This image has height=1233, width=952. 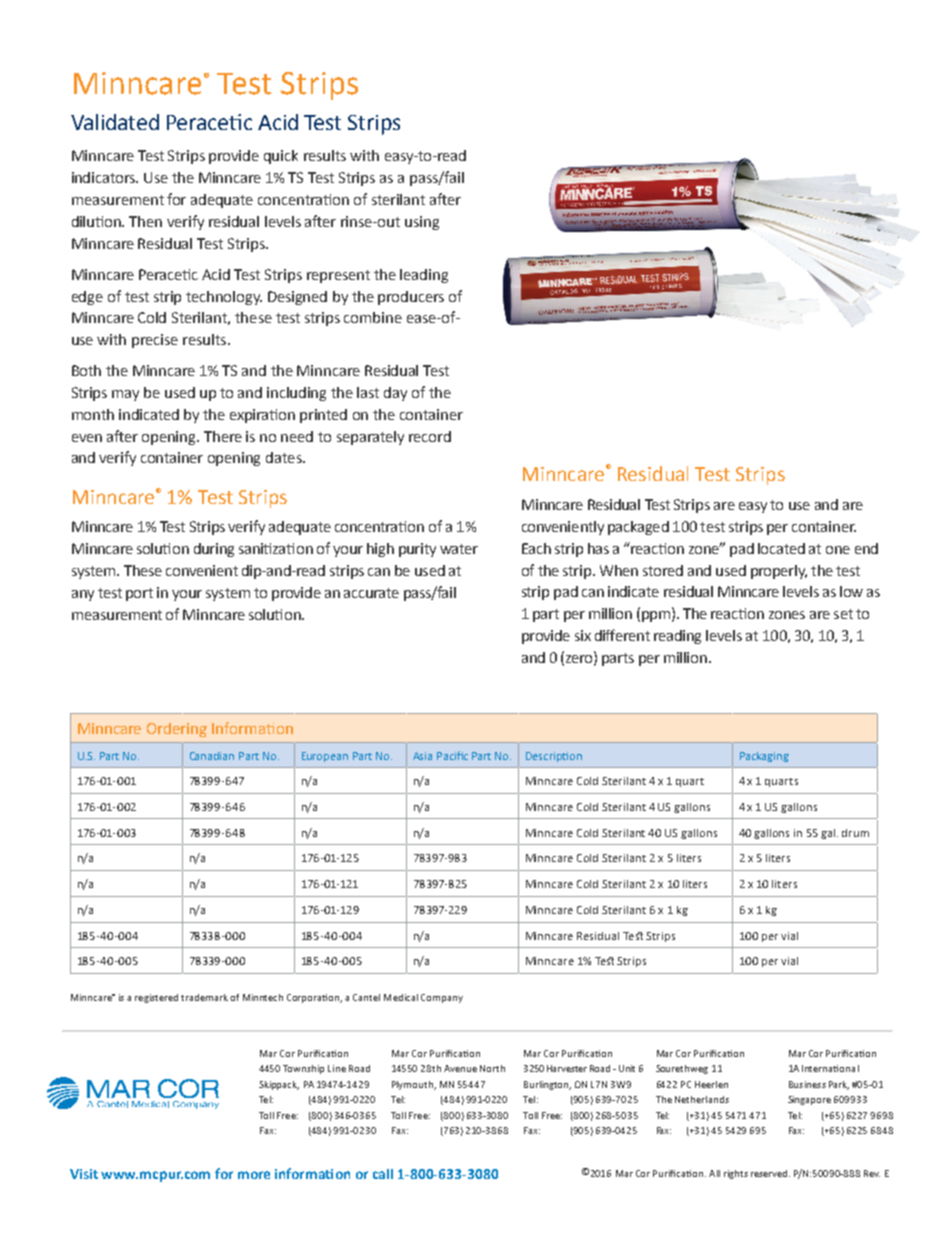 What do you see at coordinates (139, 594) in the image?
I see `port` at bounding box center [139, 594].
